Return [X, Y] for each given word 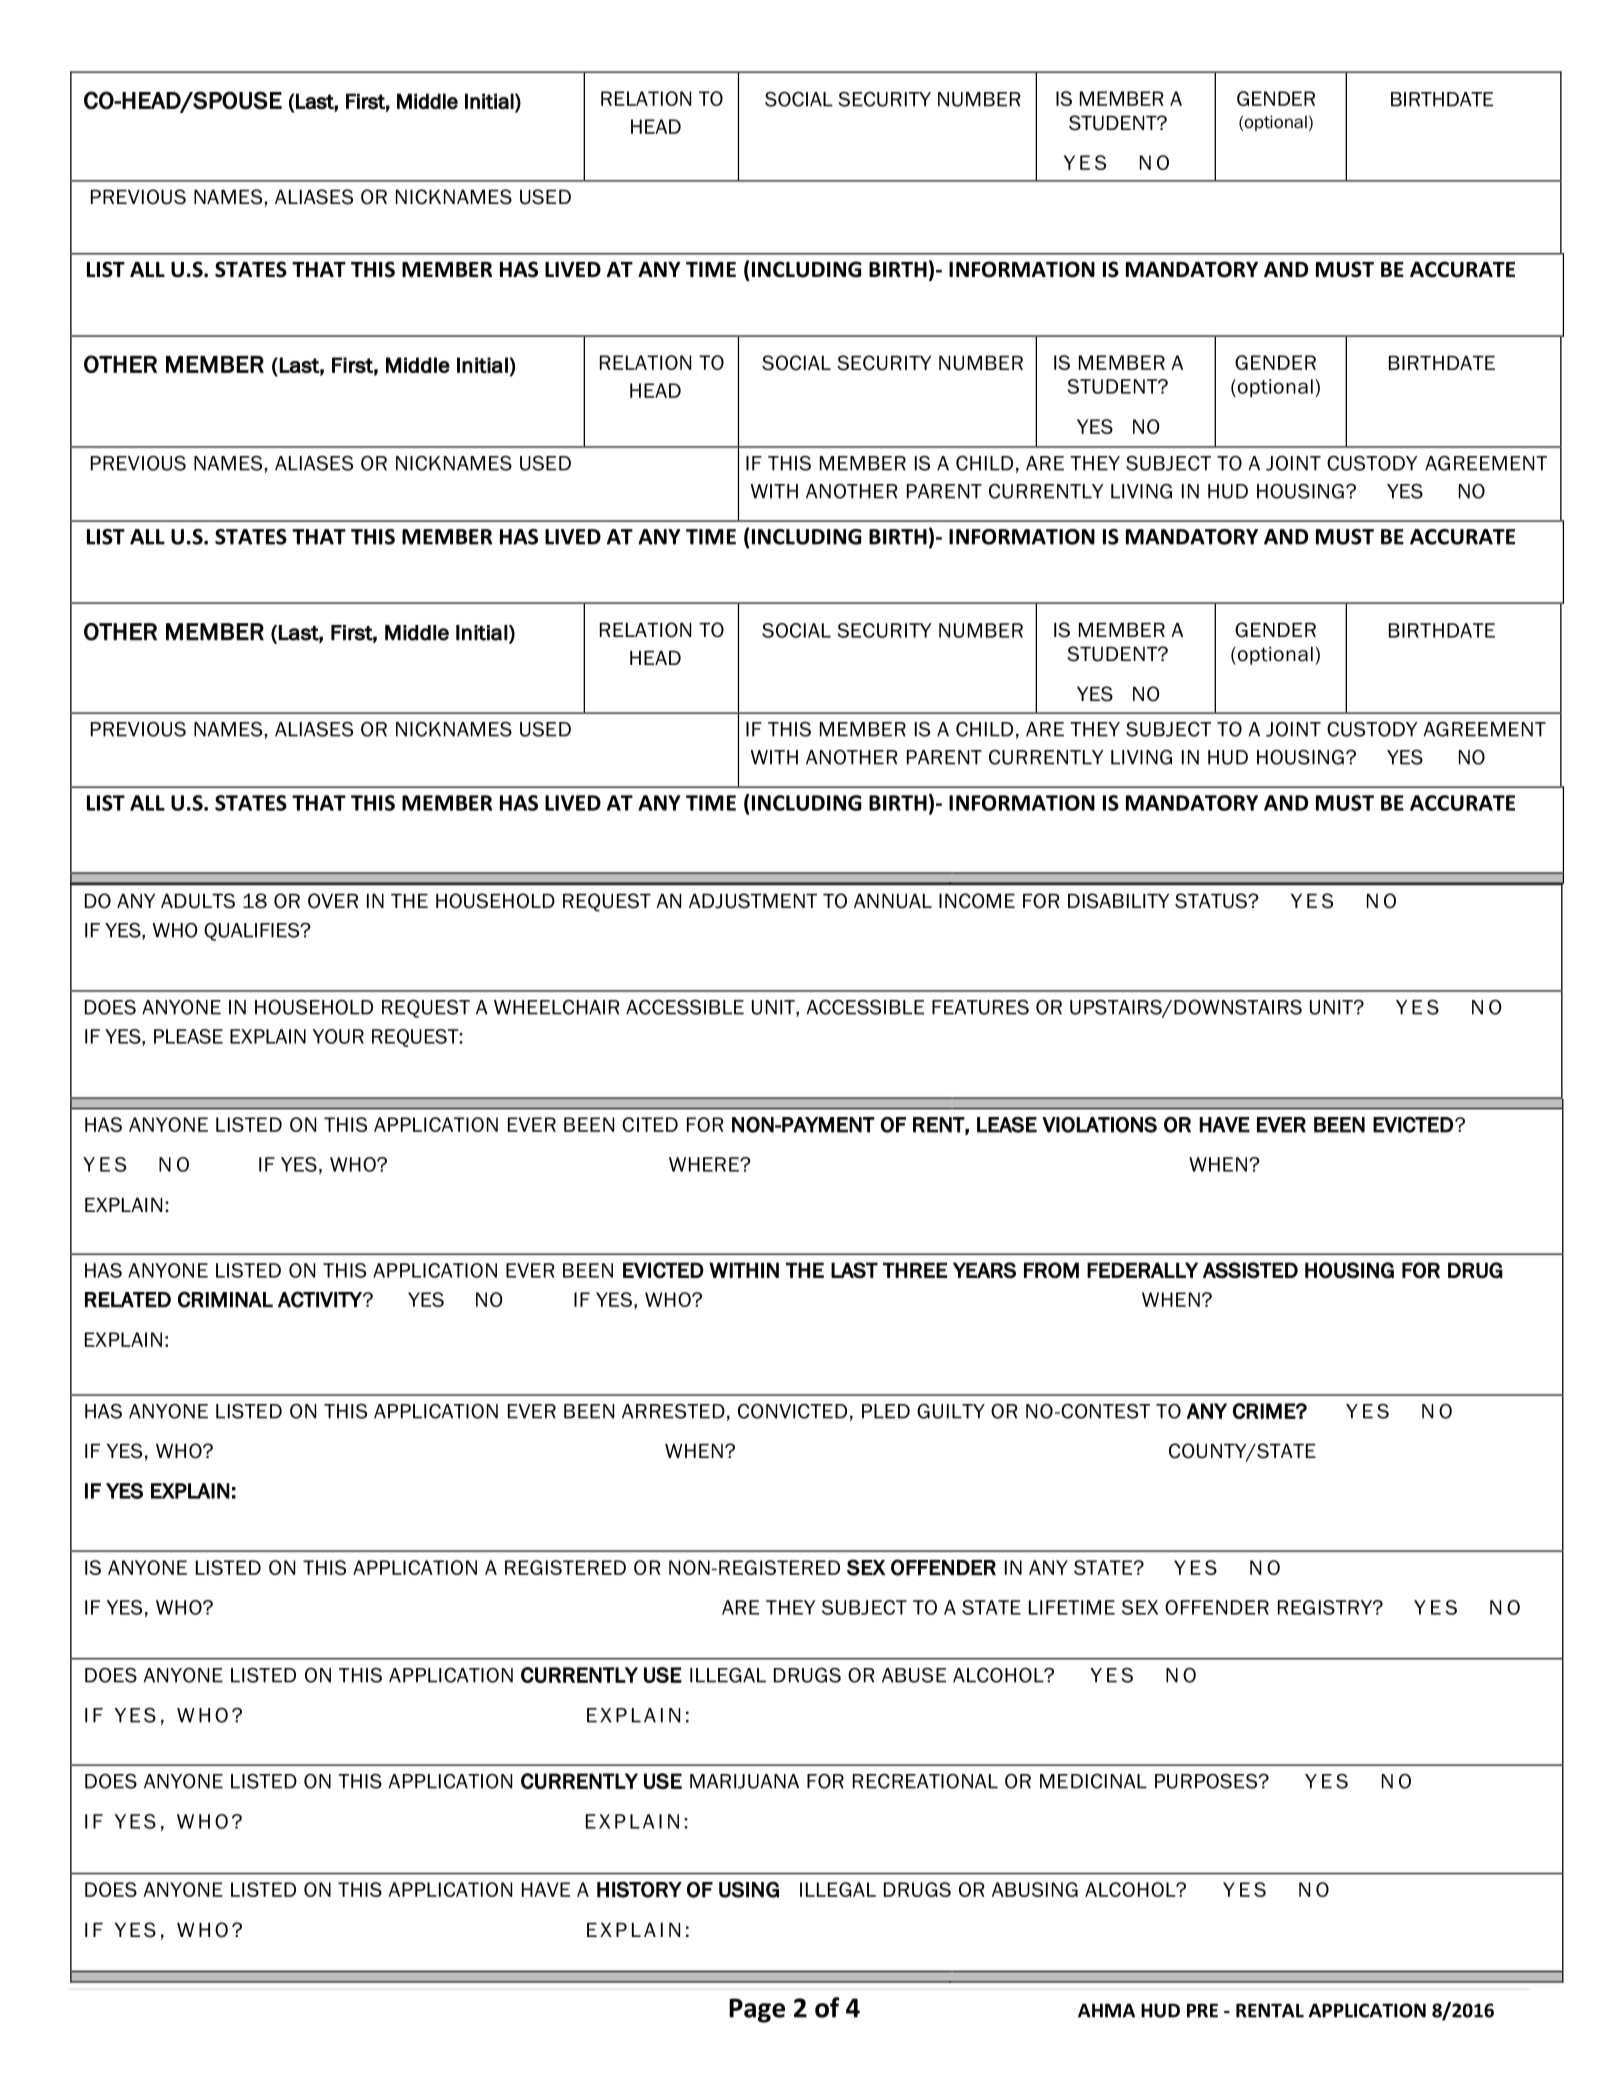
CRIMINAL [225, 1299]
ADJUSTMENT [753, 901]
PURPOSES [1207, 1781]
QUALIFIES [253, 931]
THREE [915, 1270]
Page [757, 2010]
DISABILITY [1118, 901]
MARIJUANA [744, 1781]
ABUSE [914, 1675]
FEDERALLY [1142, 1270]
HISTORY [639, 1889]
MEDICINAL [1093, 1781]
